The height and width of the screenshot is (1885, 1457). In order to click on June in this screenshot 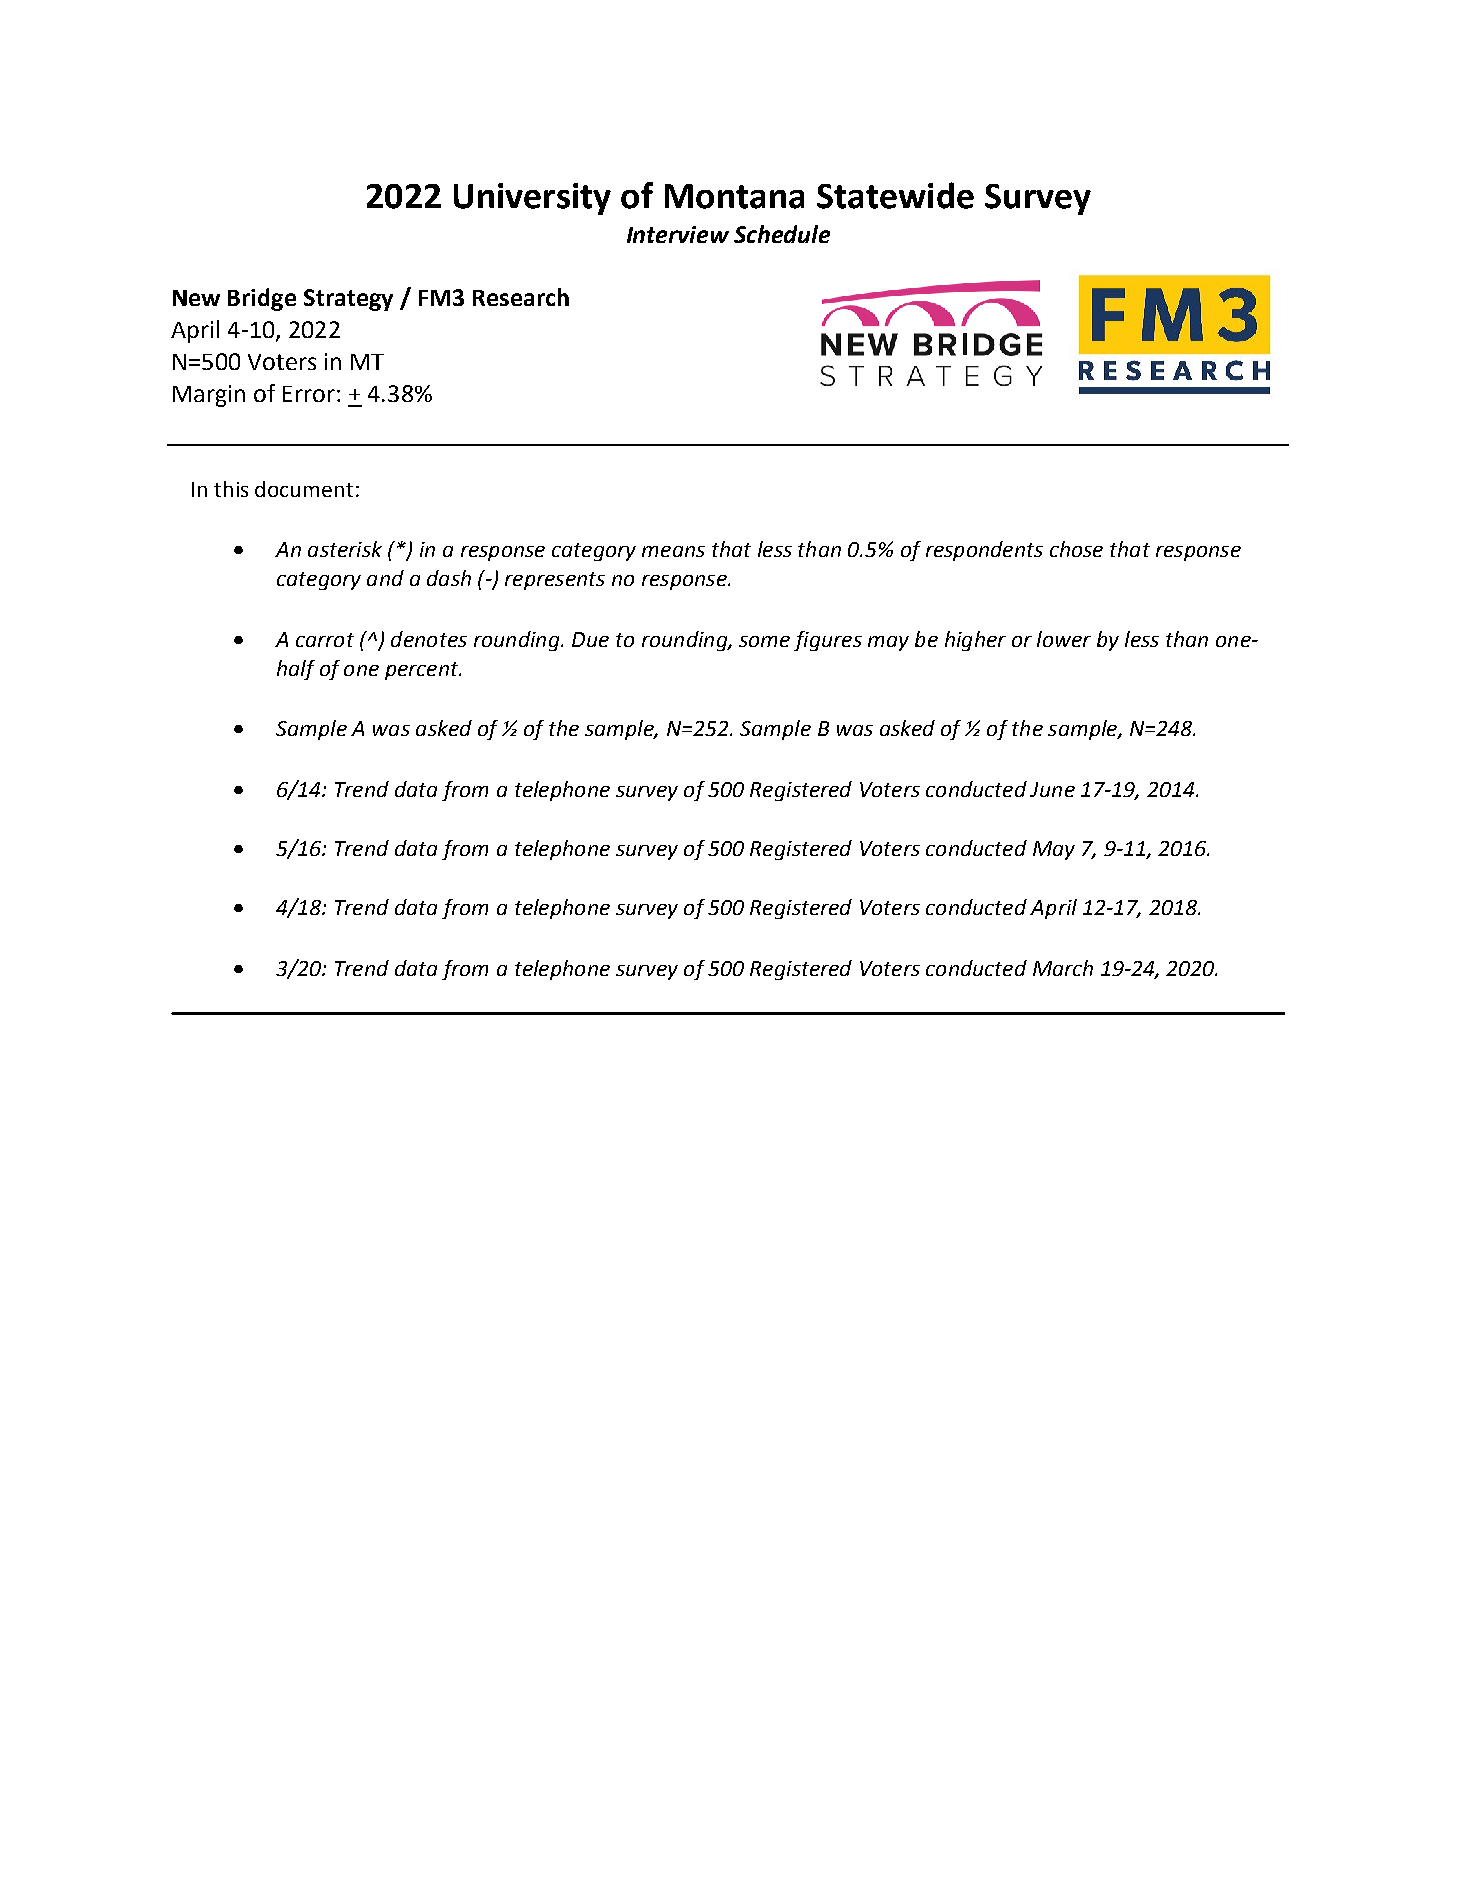, I will do `click(1052, 789)`.
